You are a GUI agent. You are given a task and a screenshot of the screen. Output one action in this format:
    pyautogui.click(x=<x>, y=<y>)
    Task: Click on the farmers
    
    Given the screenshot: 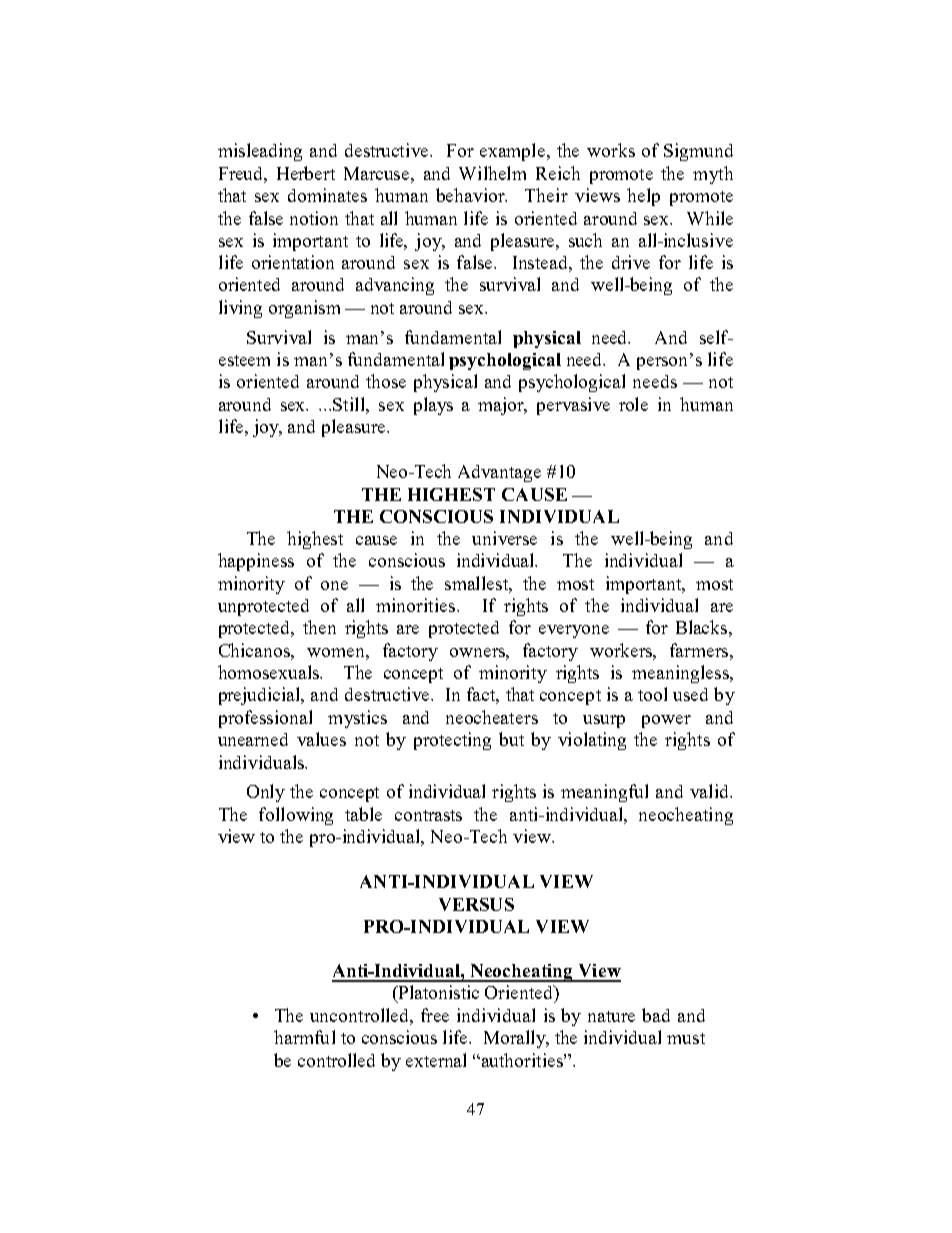 What is the action you would take?
    pyautogui.click(x=699, y=650)
